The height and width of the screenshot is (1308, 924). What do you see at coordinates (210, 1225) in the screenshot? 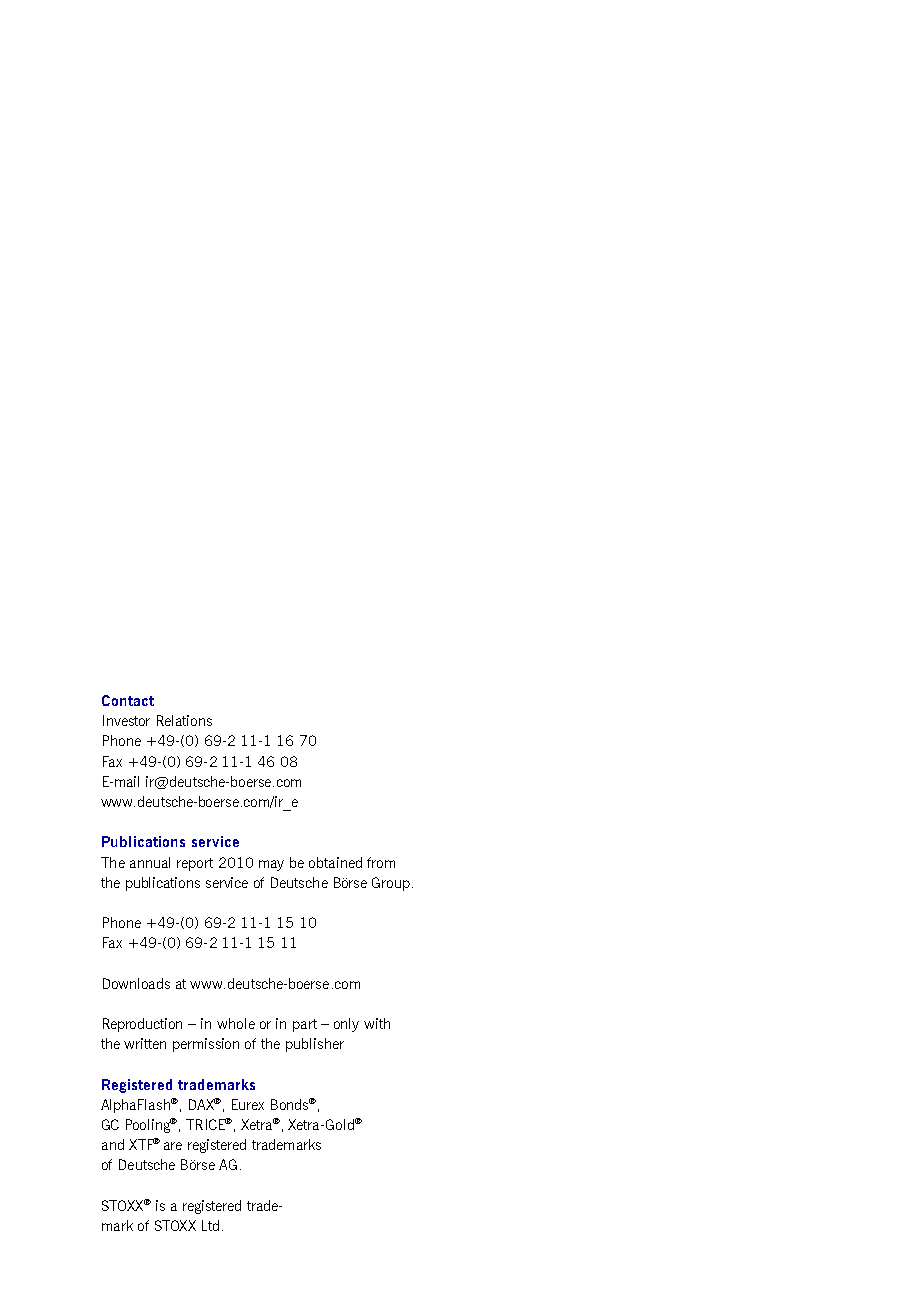
I see `Ltd` at bounding box center [210, 1225].
